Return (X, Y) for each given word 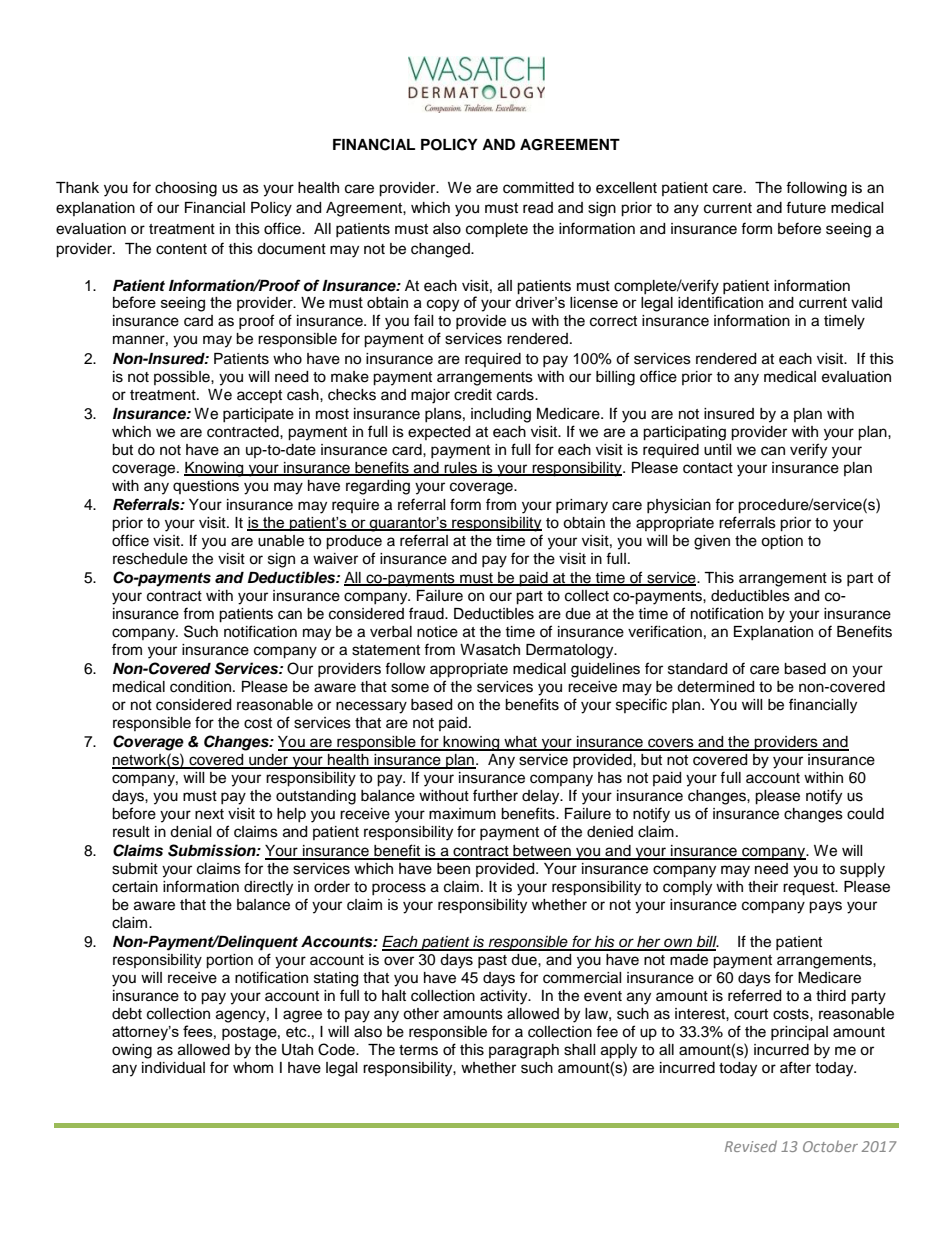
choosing (186, 189)
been (453, 869)
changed (441, 250)
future (806, 207)
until (718, 450)
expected (439, 433)
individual (173, 1068)
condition (200, 687)
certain (135, 887)
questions (206, 487)
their (763, 887)
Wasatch (490, 650)
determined (715, 687)
